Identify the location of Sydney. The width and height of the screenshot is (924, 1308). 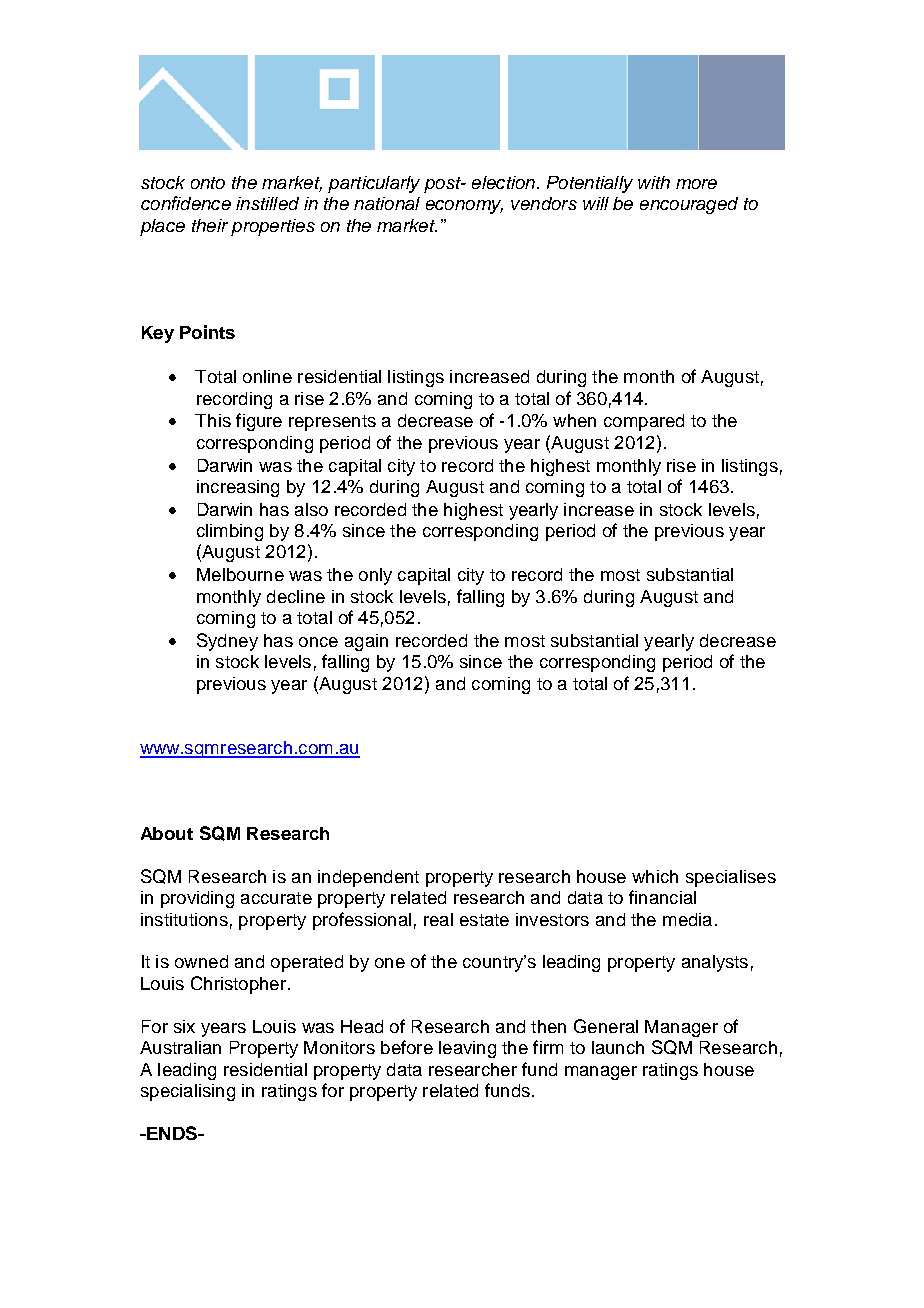
(227, 642).
